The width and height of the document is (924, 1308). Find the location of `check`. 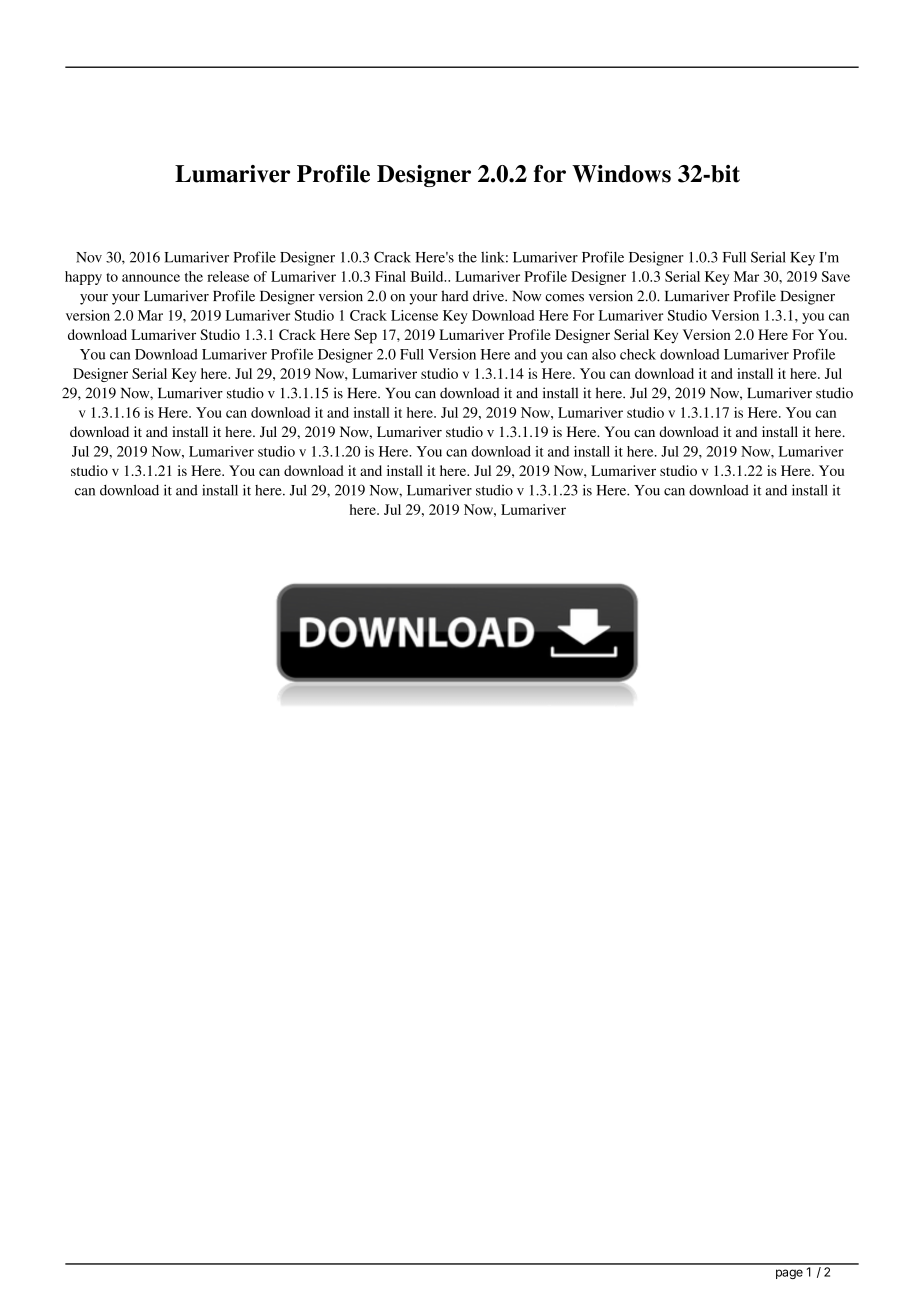

check is located at coordinates (638, 354).
